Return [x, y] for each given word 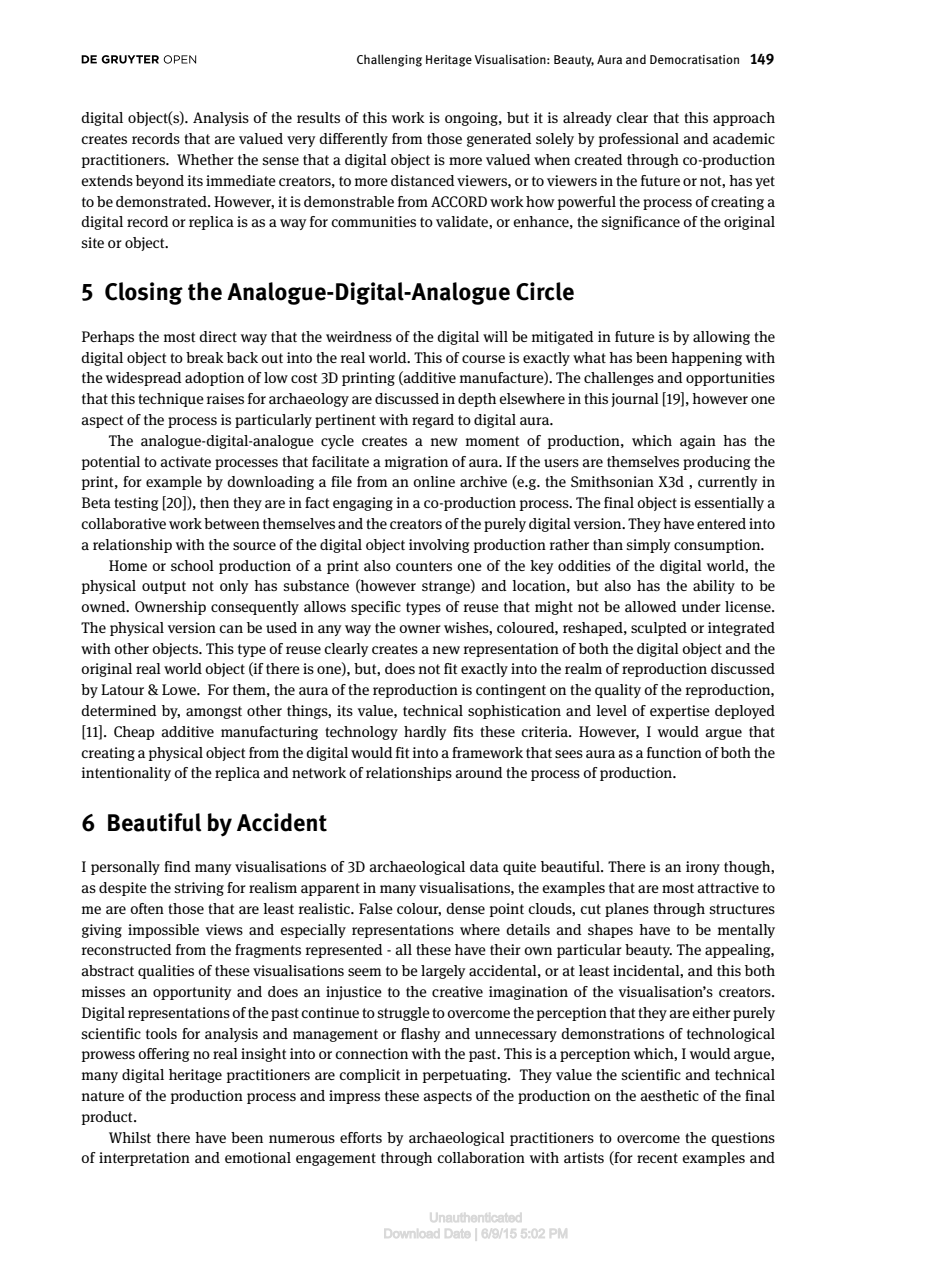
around [479, 772]
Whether [205, 159]
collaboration [481, 1157]
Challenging [389, 60]
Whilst [130, 1137]
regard [433, 421]
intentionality [126, 774]
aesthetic [670, 1095]
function [674, 752]
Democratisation [694, 59]
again [698, 442]
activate [186, 461]
